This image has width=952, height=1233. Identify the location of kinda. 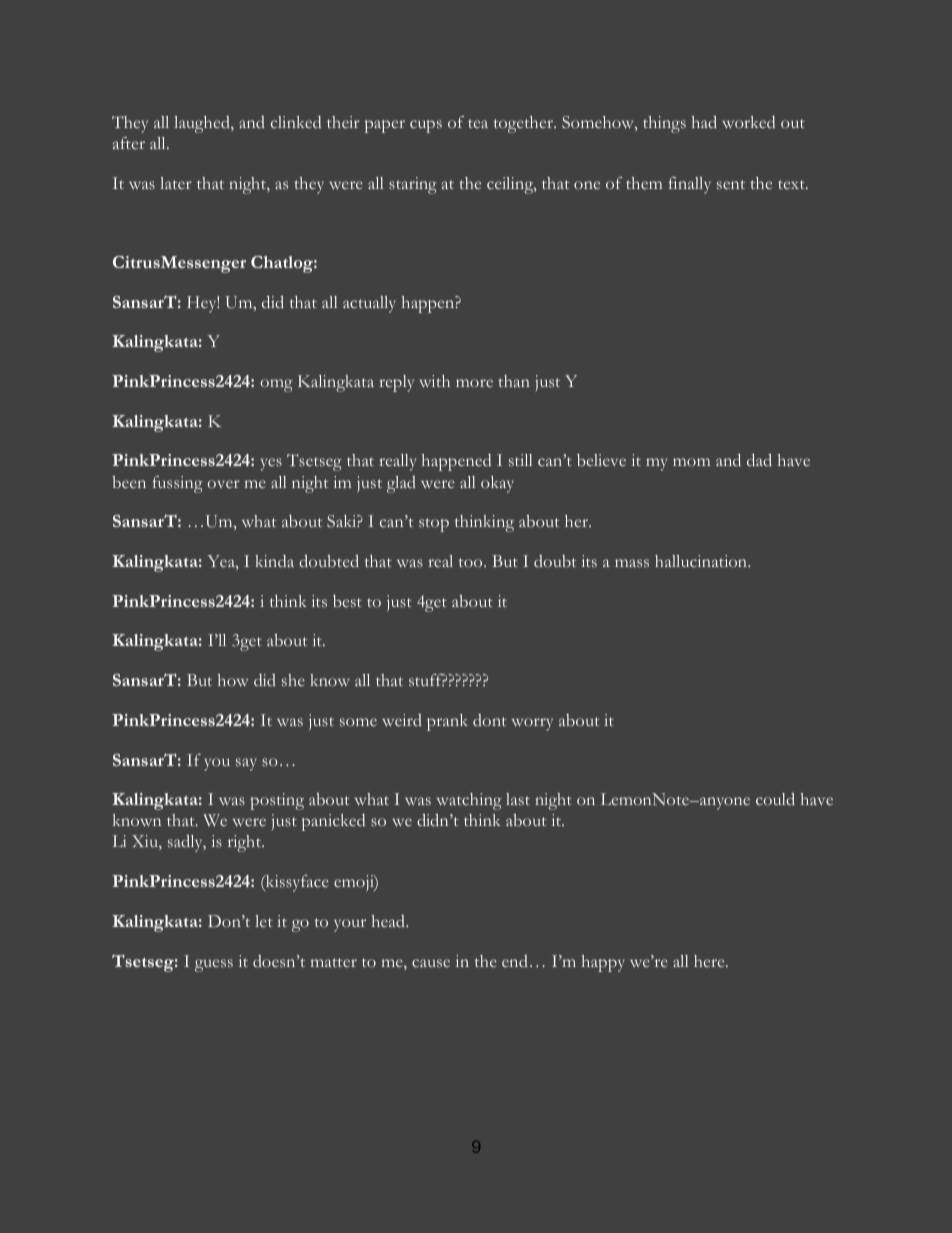
(274, 561).
